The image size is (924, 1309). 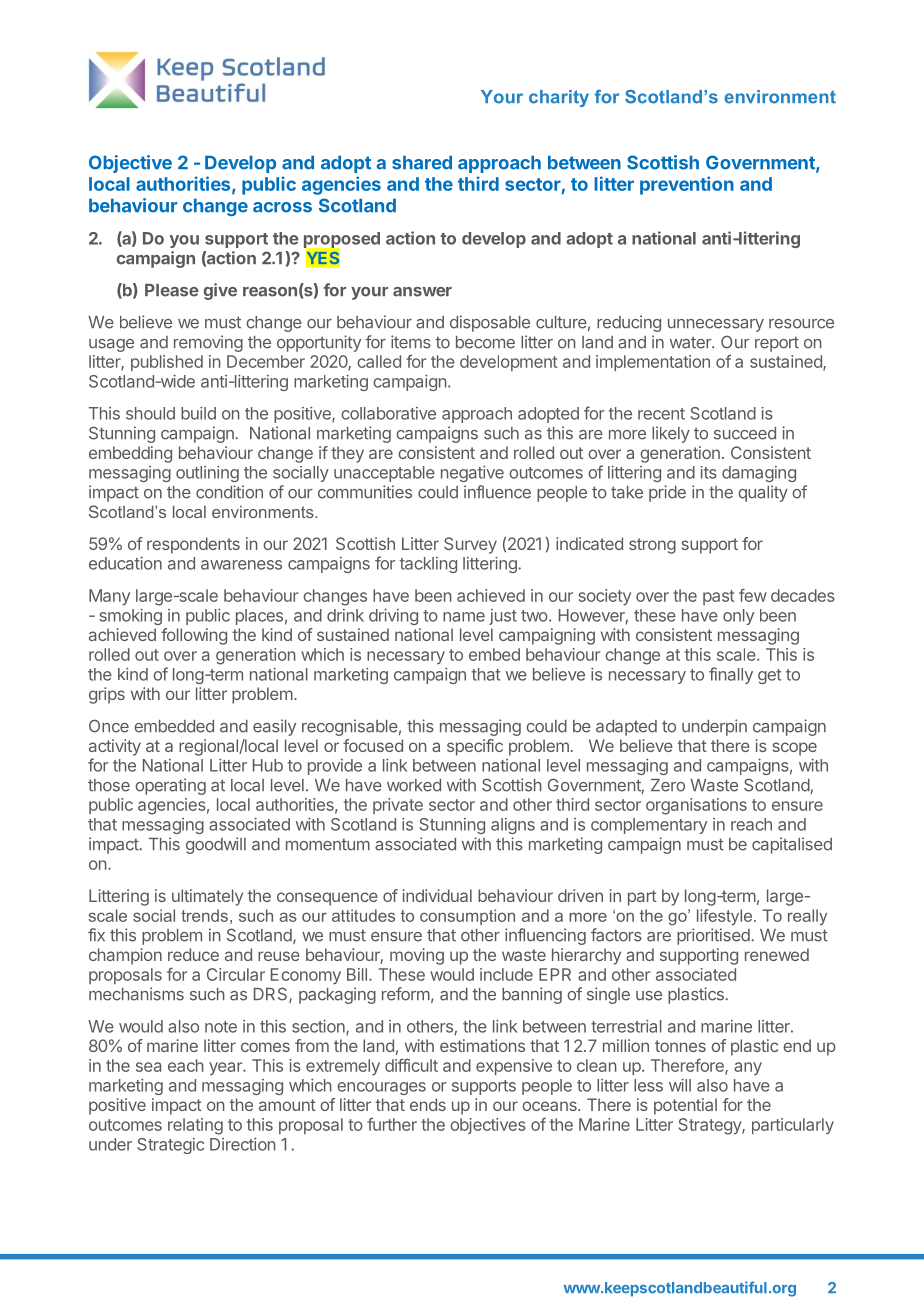 What do you see at coordinates (708, 472) in the image?
I see `its` at bounding box center [708, 472].
